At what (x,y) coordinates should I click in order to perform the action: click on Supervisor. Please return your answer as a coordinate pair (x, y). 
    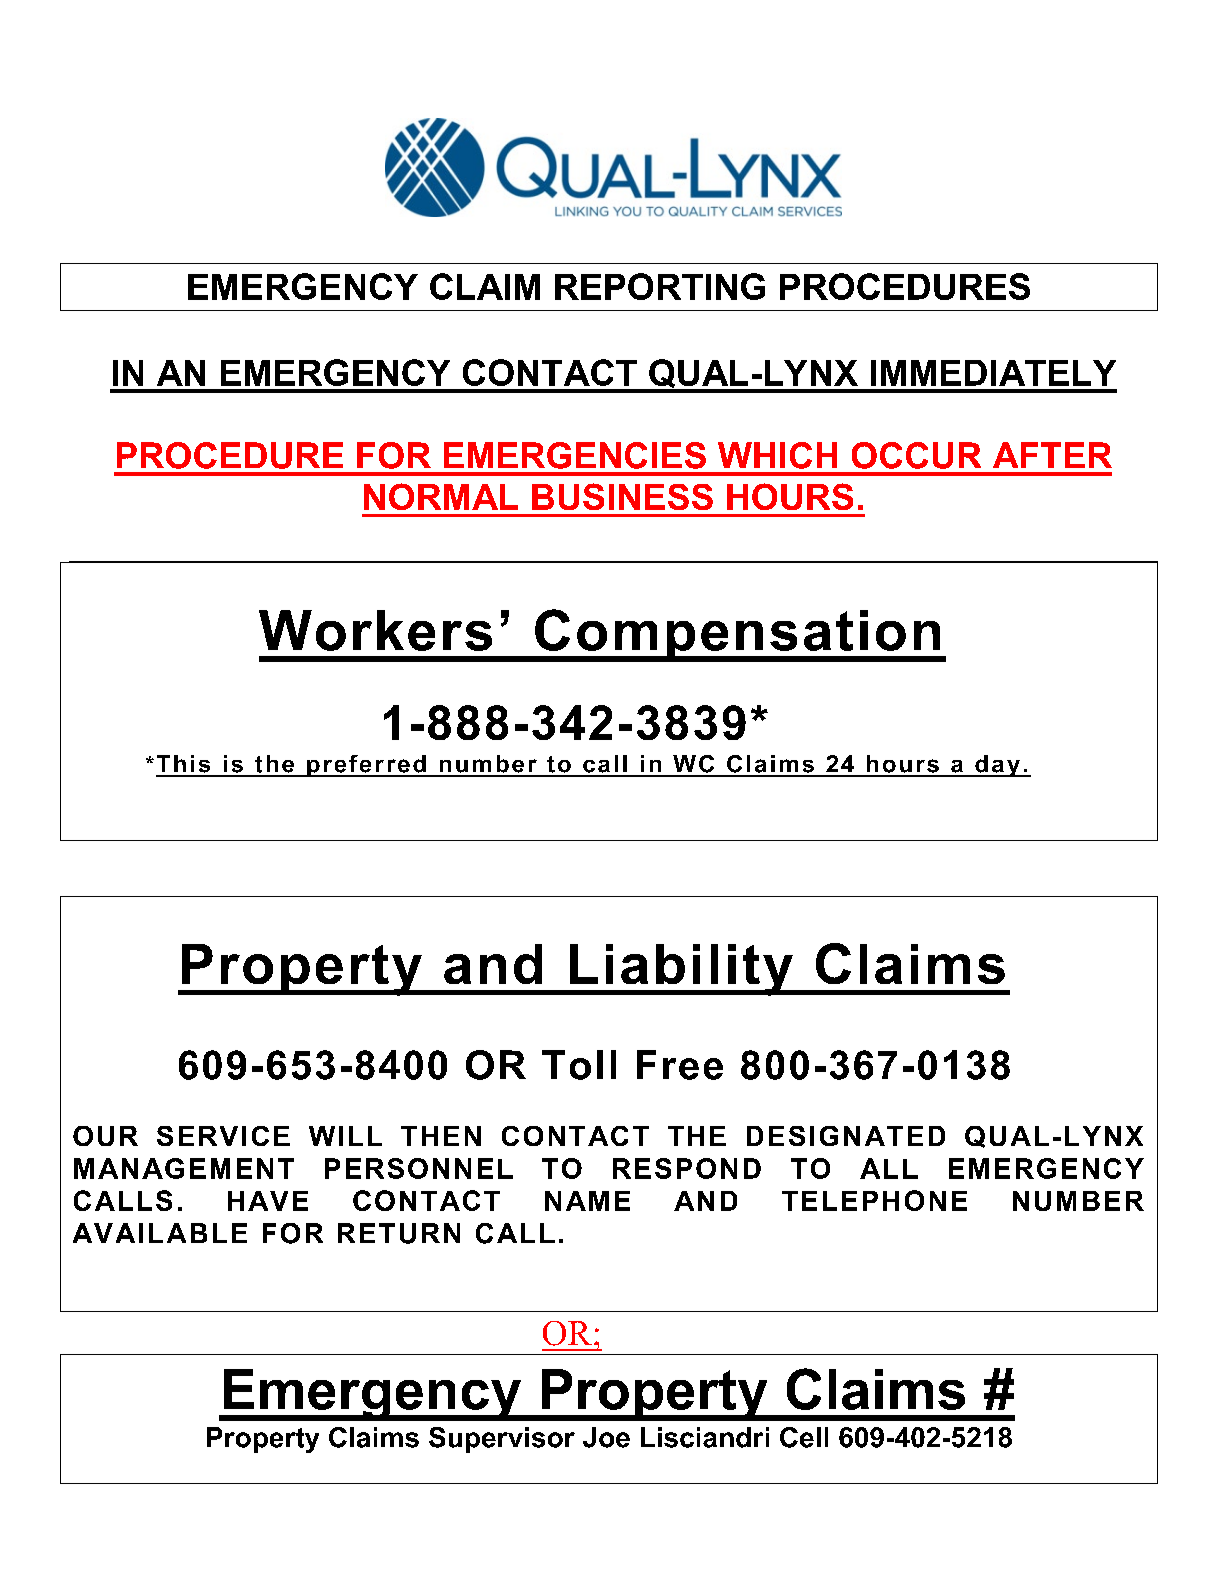
    Looking at the image, I should click on (502, 1440).
